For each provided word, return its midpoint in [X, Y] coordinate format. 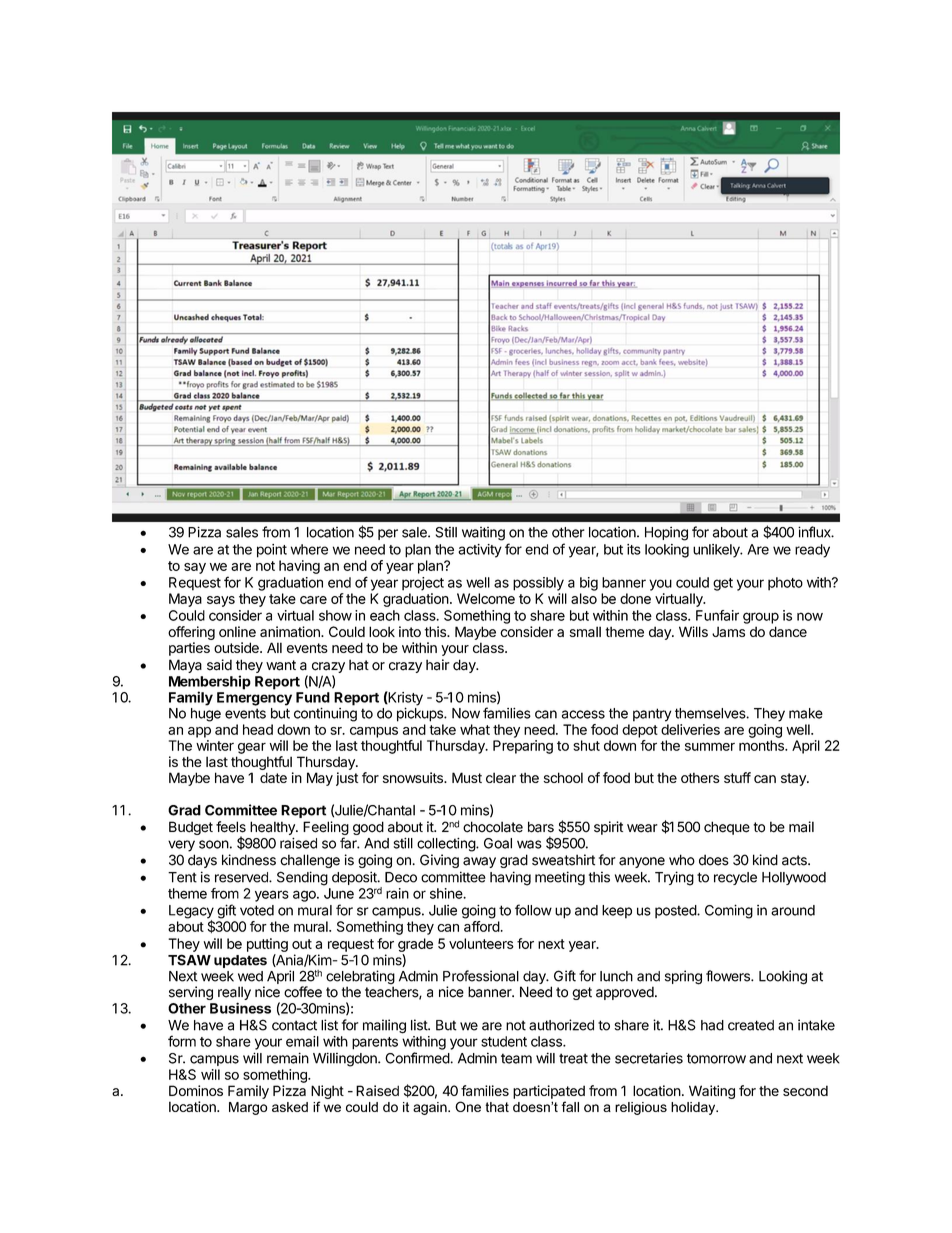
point [272, 551]
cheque [727, 828]
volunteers [481, 943]
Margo [248, 1108]
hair [438, 665]
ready [812, 551]
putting [267, 945]
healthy [273, 828]
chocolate [493, 827]
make [806, 713]
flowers [729, 976]
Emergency [254, 699]
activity [480, 551]
